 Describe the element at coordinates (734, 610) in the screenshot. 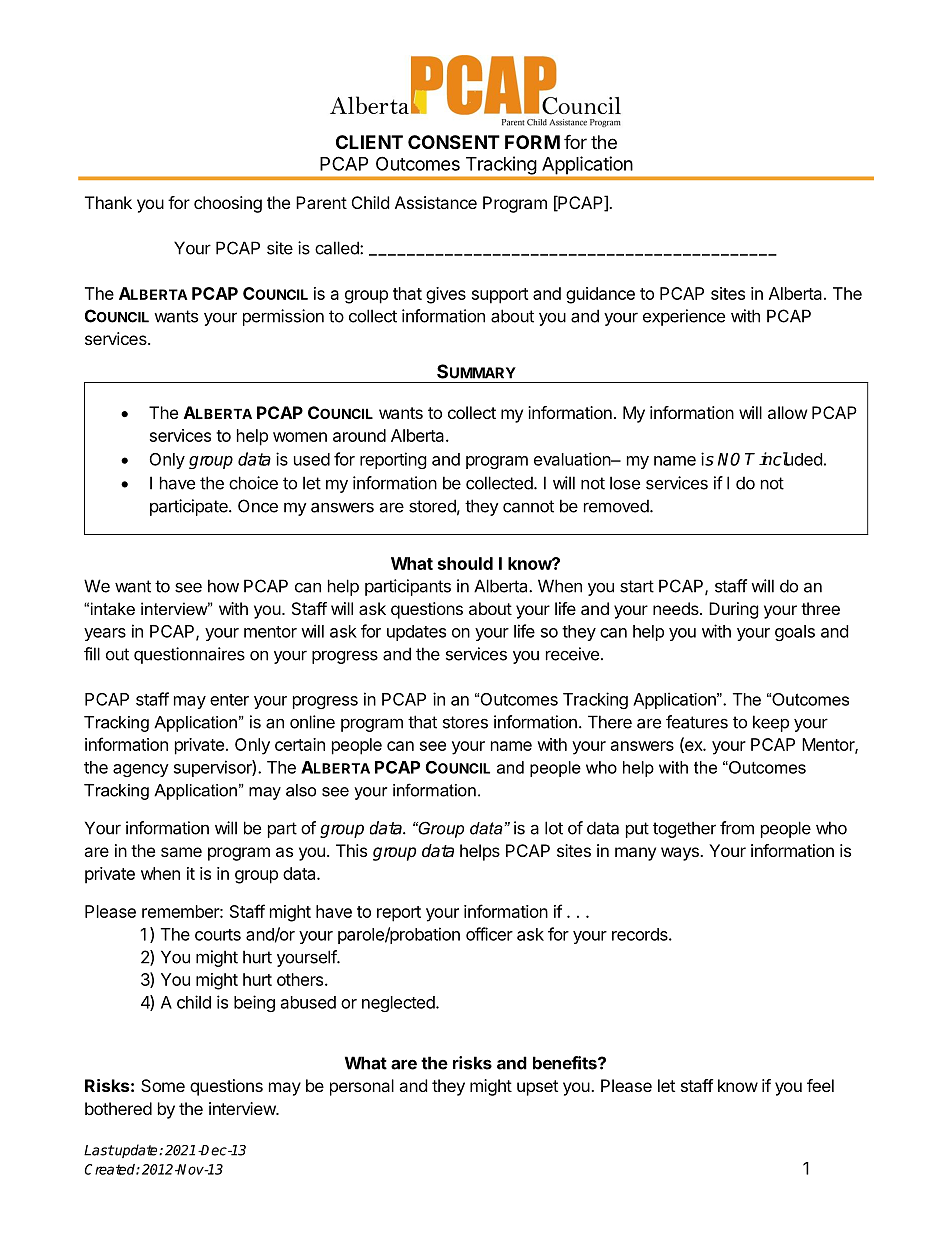

I see `During` at that location.
